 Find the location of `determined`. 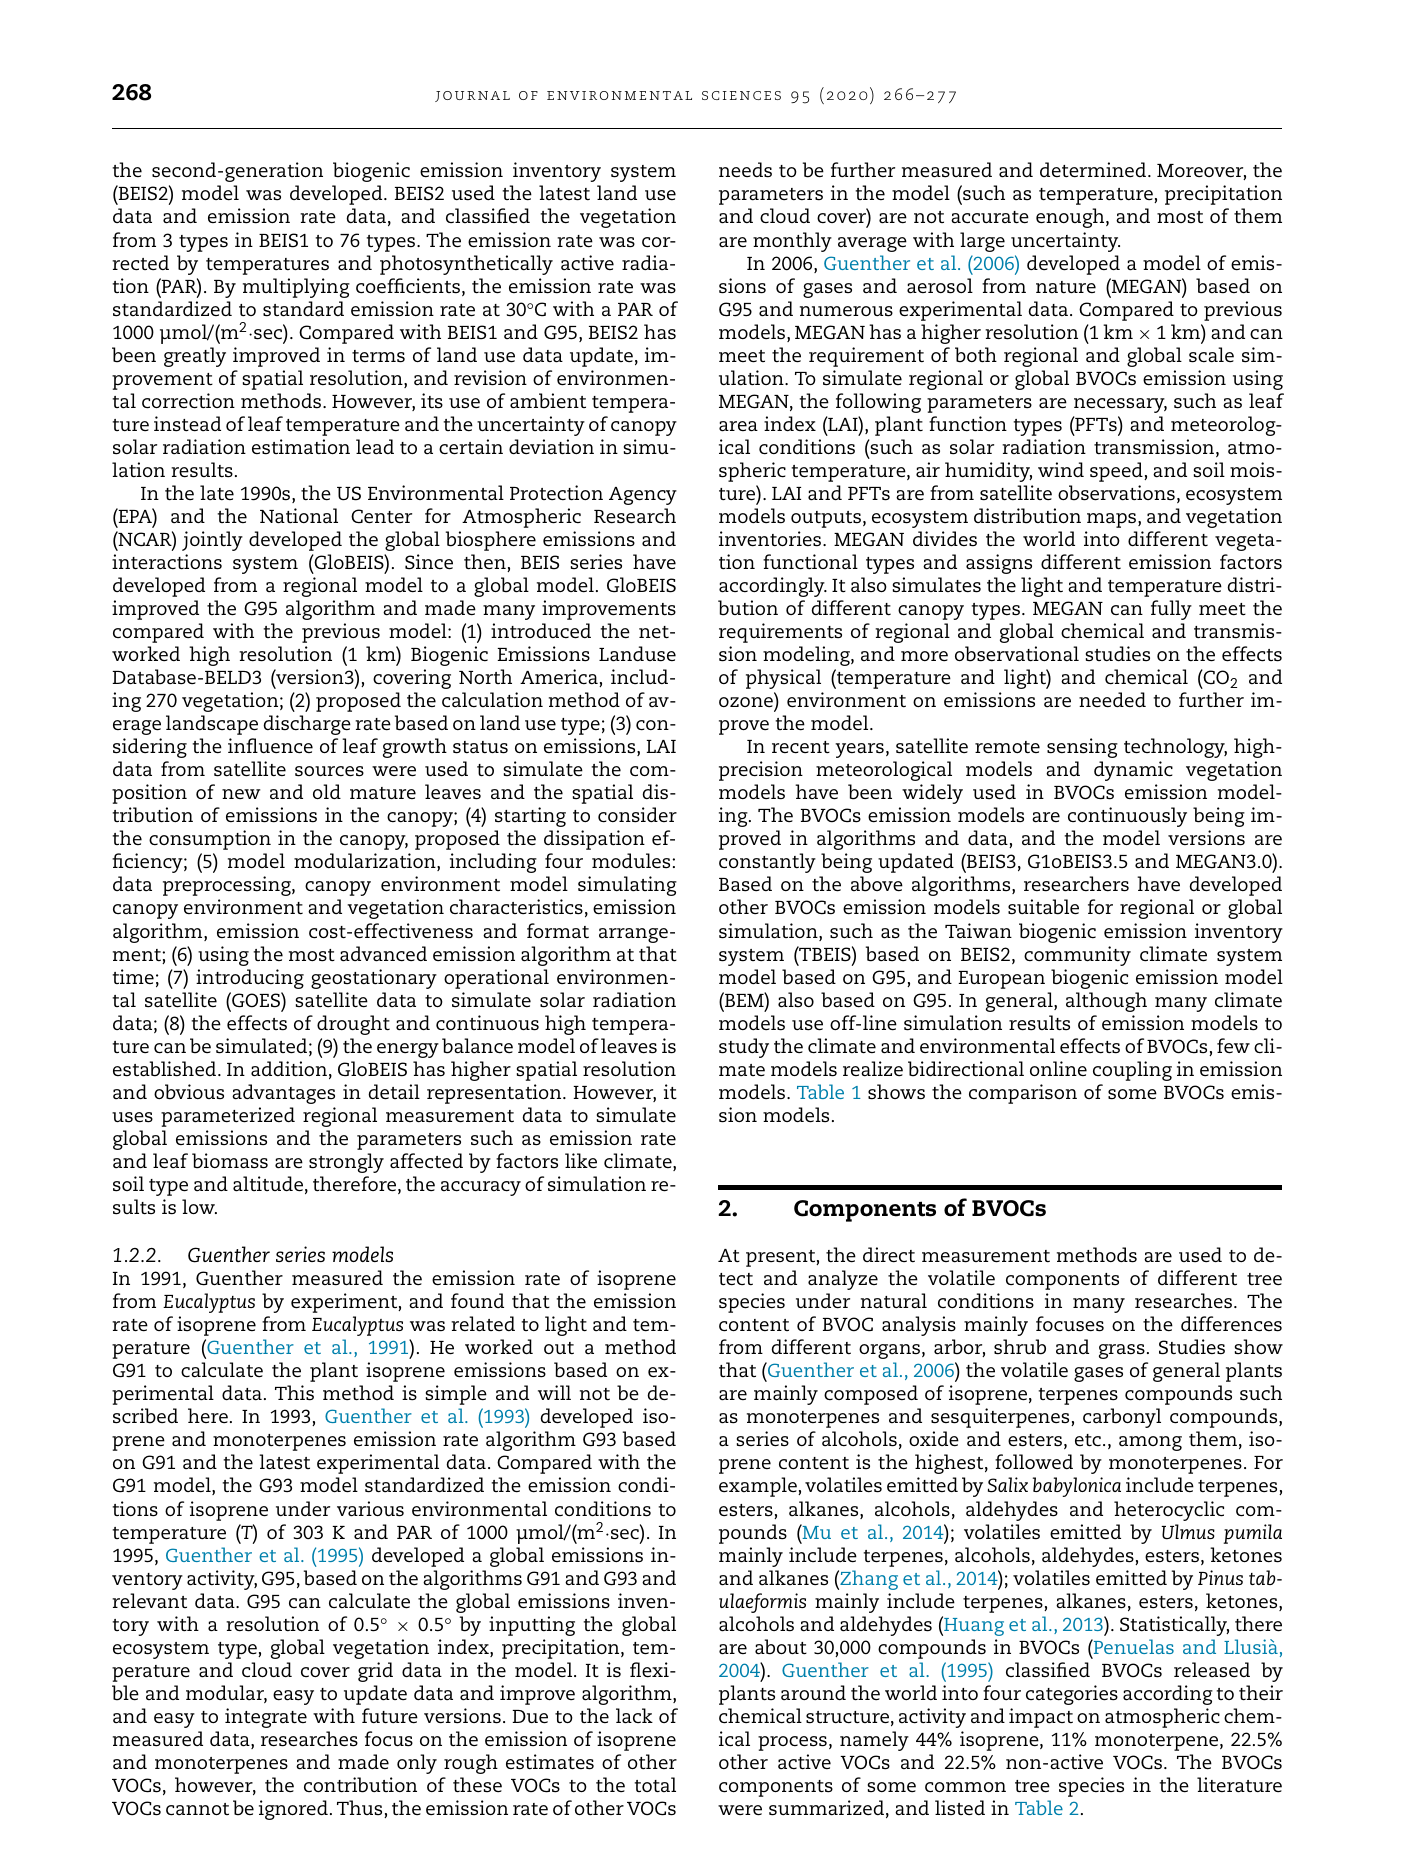

determined is located at coordinates (1094, 170).
